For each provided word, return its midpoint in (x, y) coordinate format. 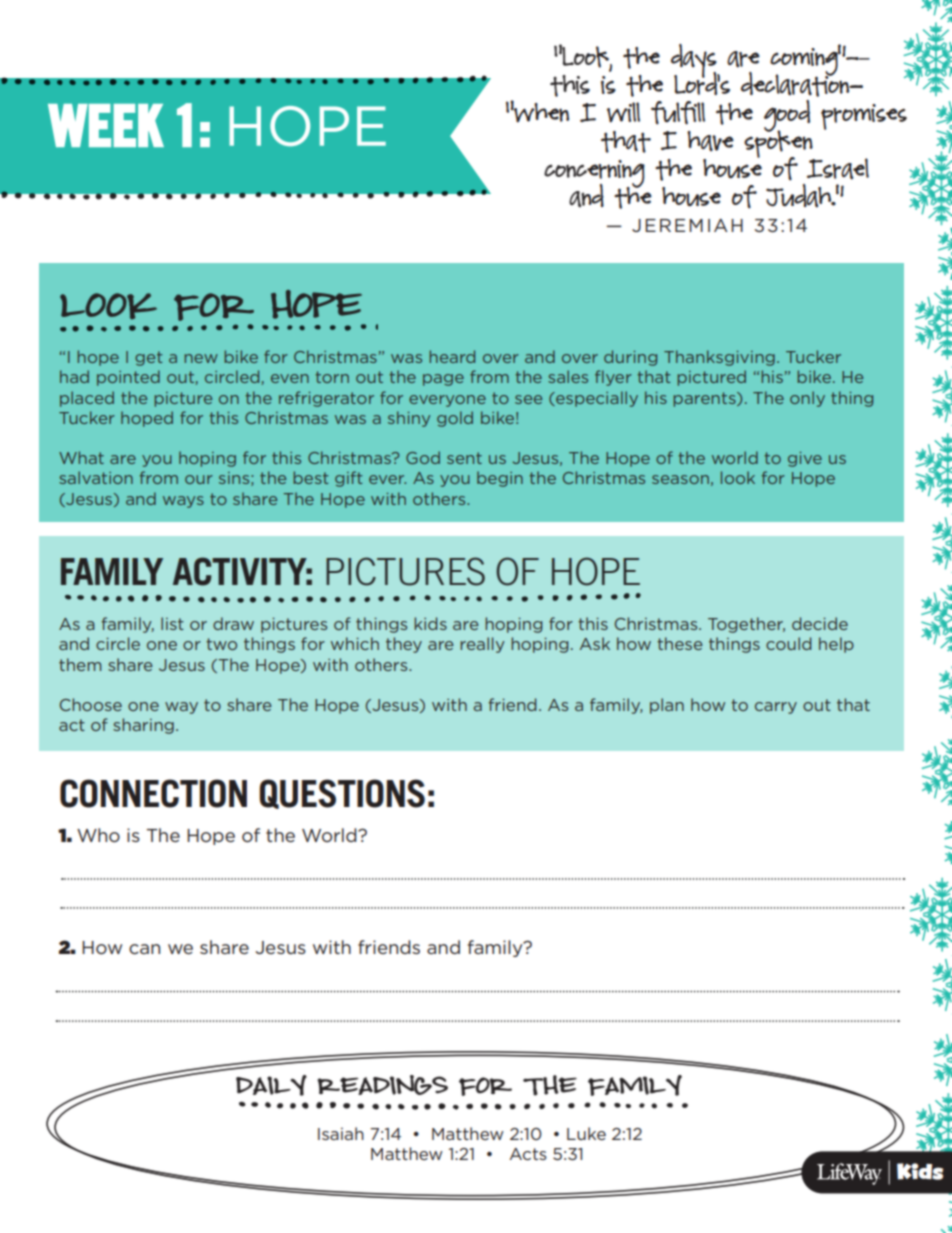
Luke (586, 1133)
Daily (271, 1085)
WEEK (106, 125)
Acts (528, 1154)
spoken (779, 144)
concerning (594, 175)
